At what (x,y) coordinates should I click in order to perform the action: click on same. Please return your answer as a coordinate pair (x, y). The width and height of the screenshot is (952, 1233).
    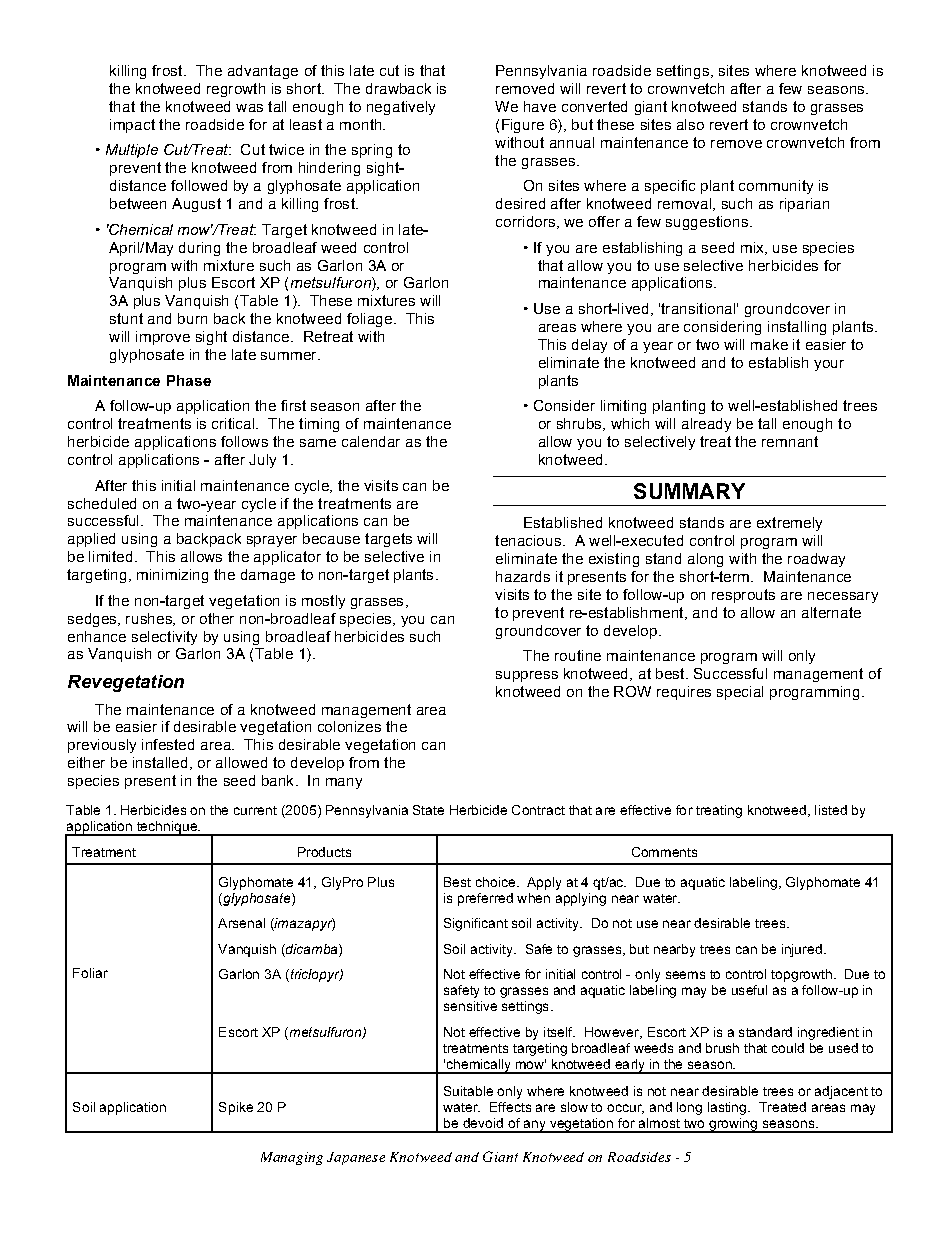
    Looking at the image, I should click on (318, 443).
